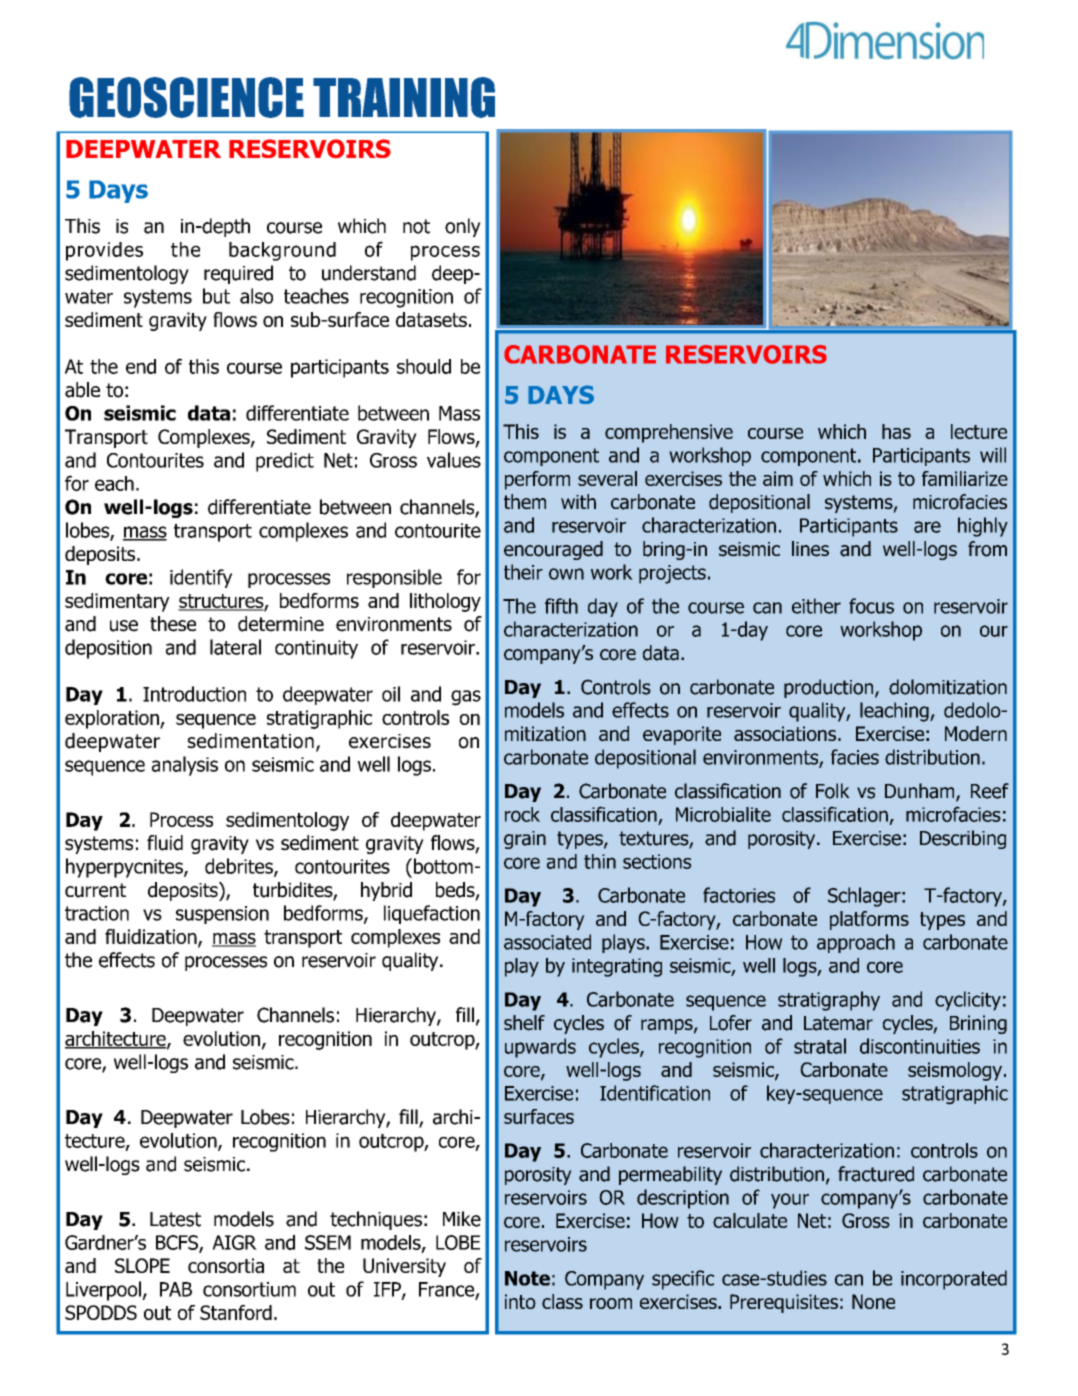 The width and height of the page is (1078, 1396). Describe the element at coordinates (537, 480) in the page. I see `perform` at that location.
